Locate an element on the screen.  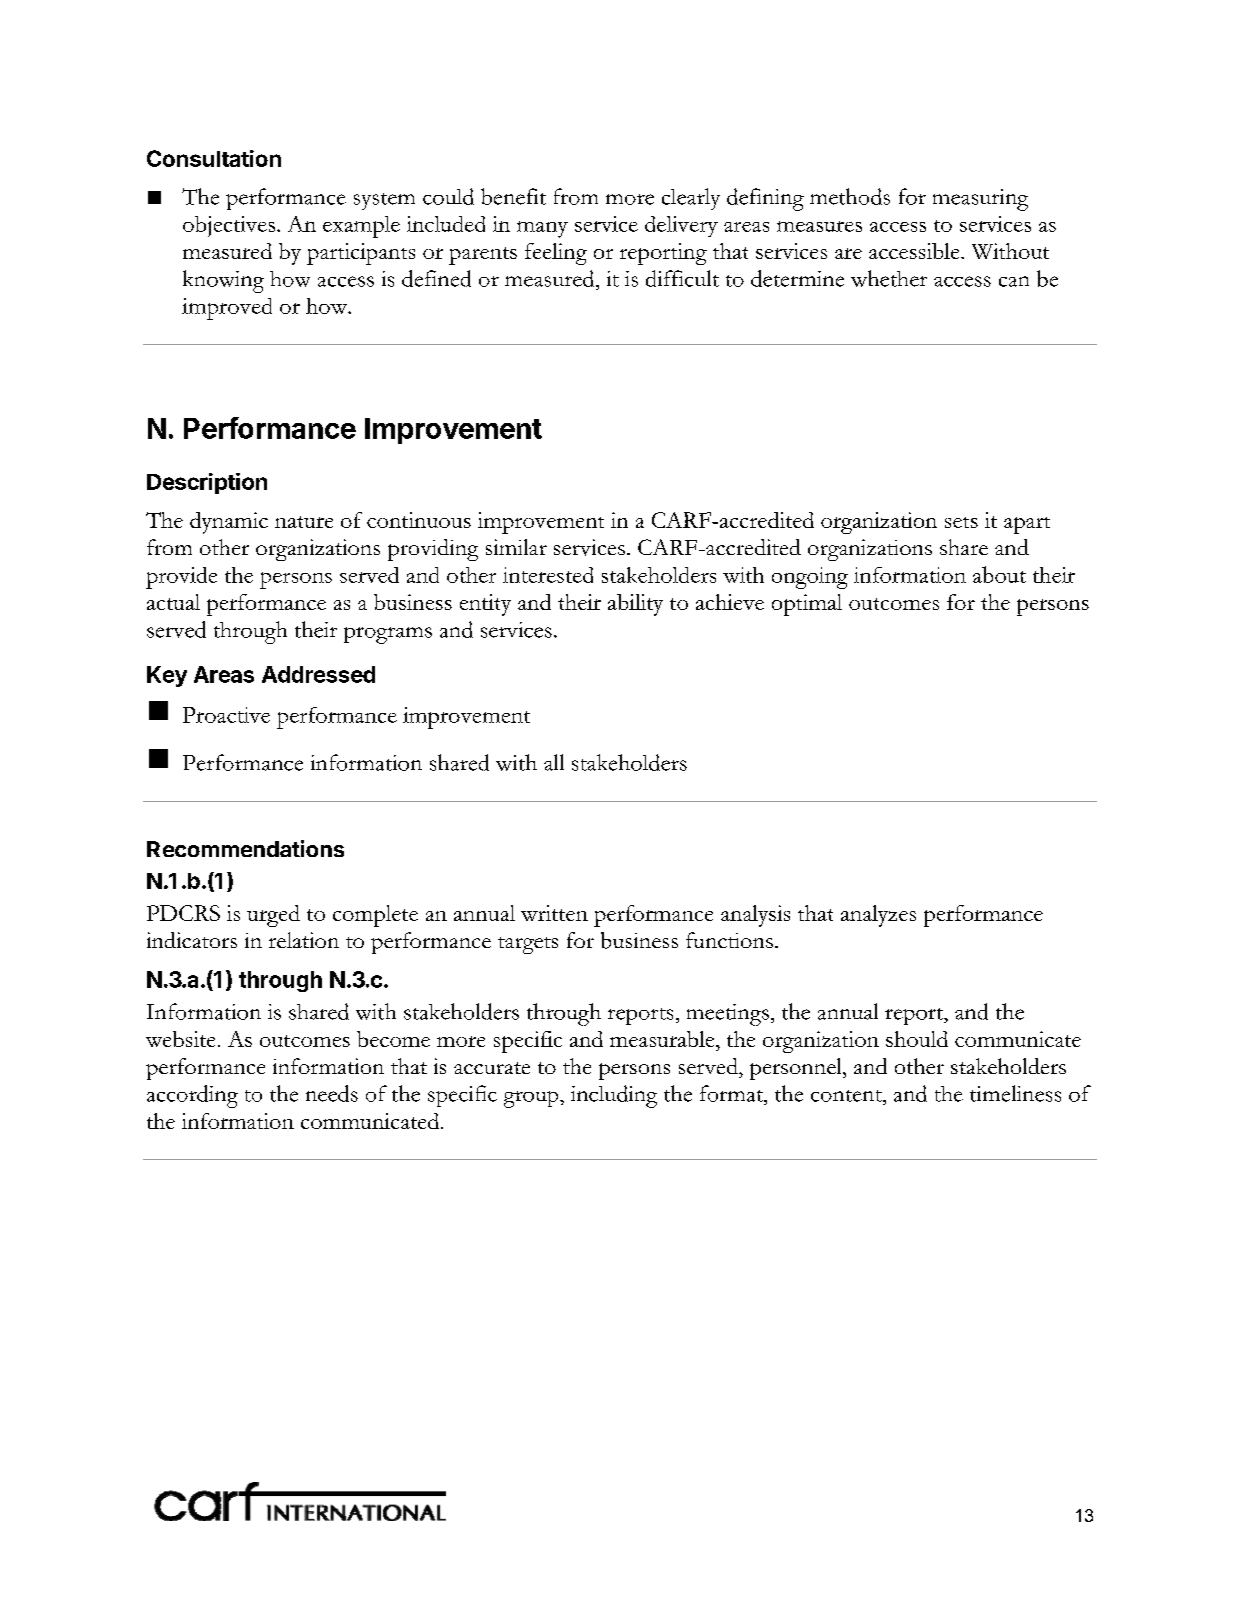
measuring is located at coordinates (980, 200).
